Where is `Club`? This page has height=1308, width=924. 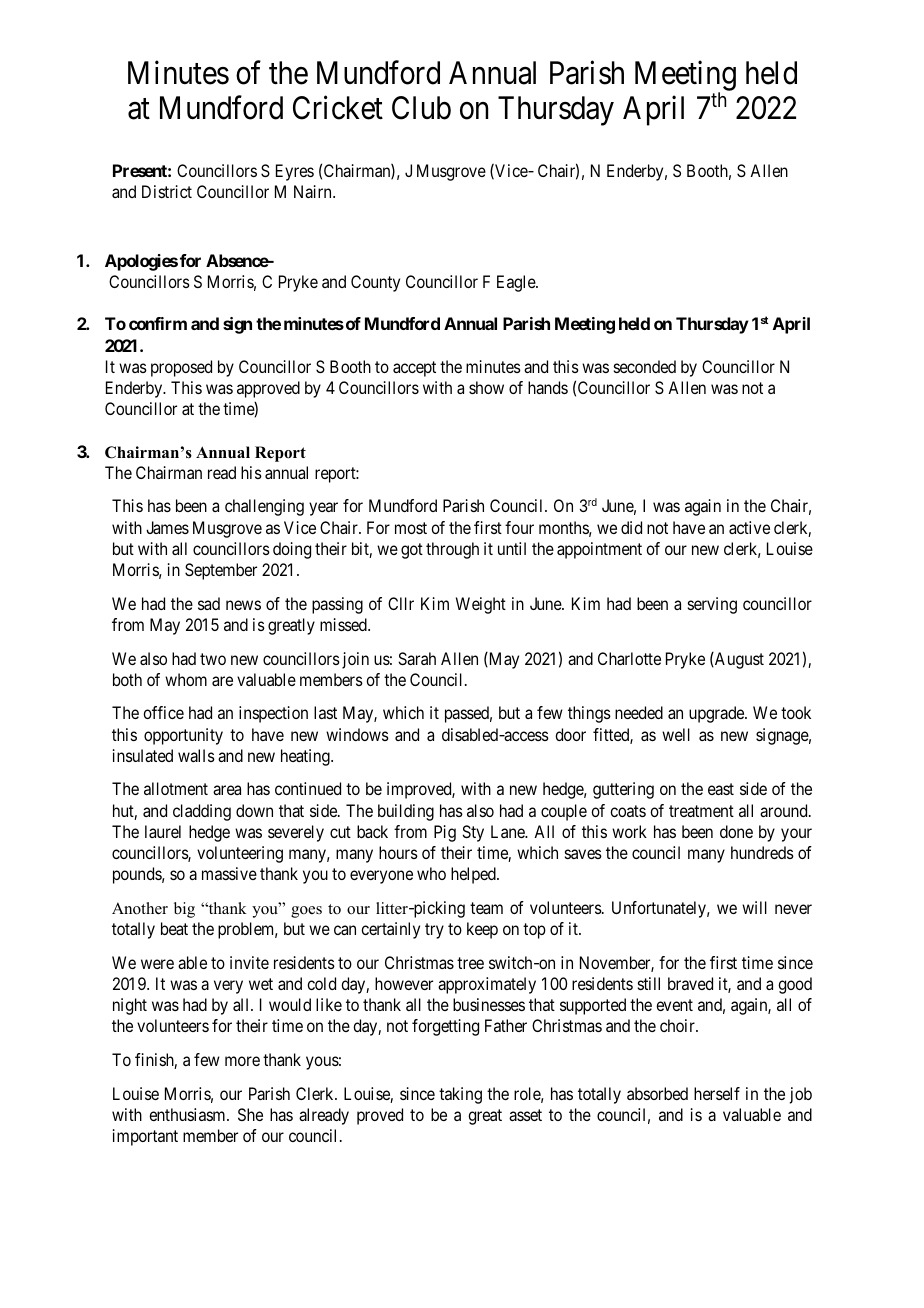
Club is located at coordinates (421, 108).
